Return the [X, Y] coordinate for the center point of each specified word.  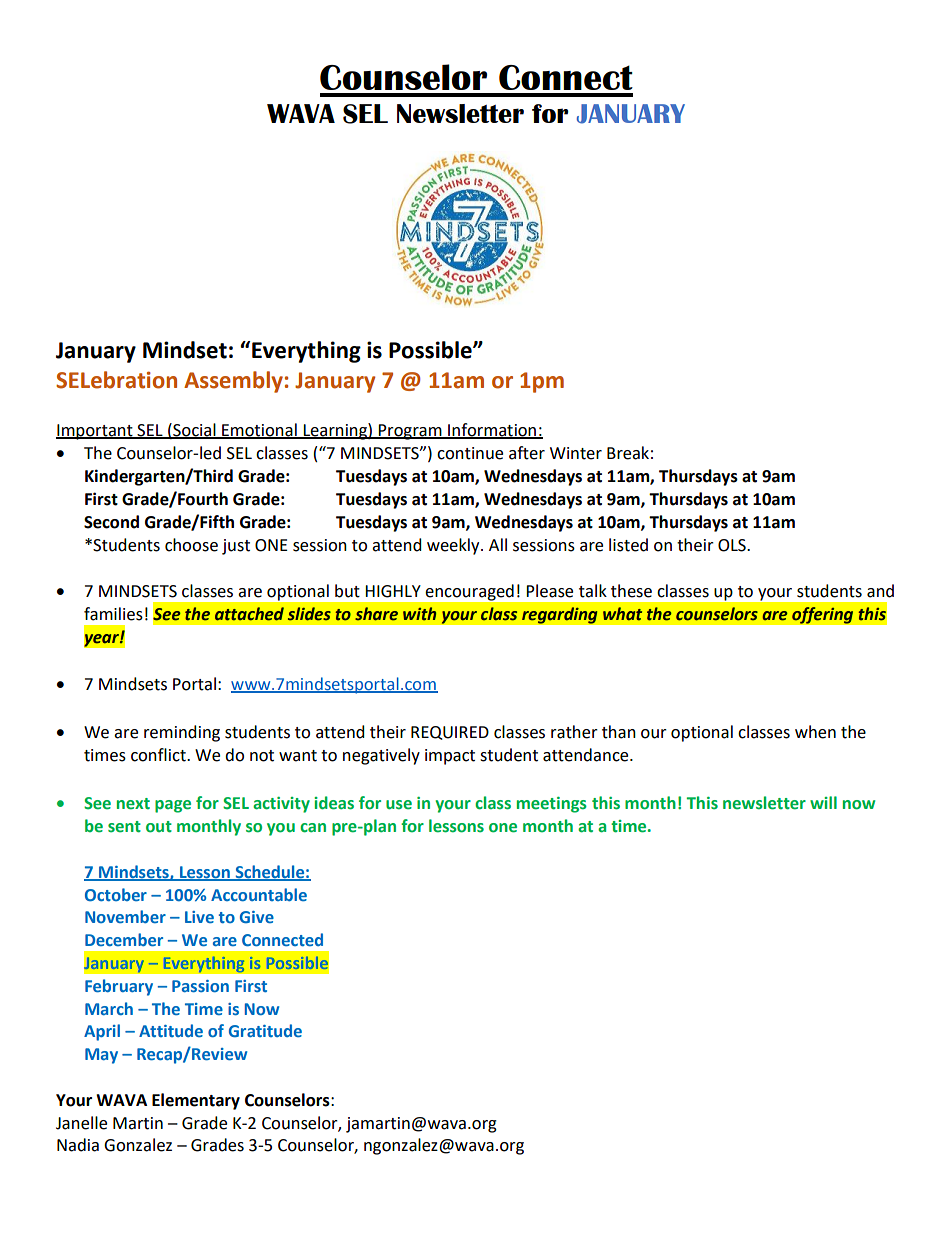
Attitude [171, 1030]
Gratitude [265, 1030]
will [823, 802]
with [419, 614]
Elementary [196, 1101]
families [113, 614]
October [116, 894]
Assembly [233, 382]
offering [823, 615]
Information [492, 430]
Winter [576, 453]
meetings [552, 805]
